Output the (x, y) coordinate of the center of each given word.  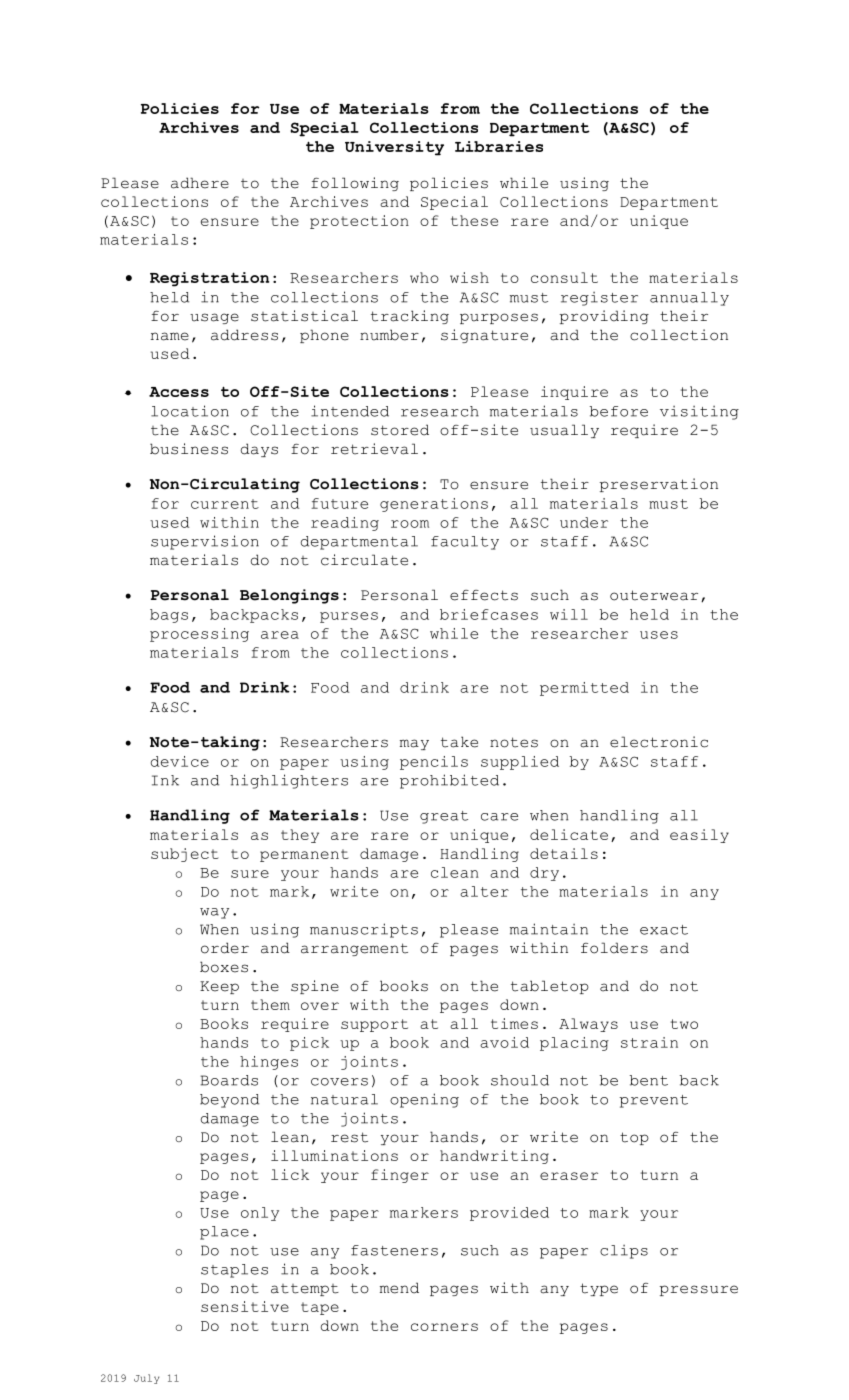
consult (564, 277)
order (225, 948)
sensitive (245, 1306)
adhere (200, 183)
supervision (205, 542)
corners (444, 1327)
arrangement (354, 949)
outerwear (654, 595)
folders (614, 948)
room (410, 524)
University (394, 148)
